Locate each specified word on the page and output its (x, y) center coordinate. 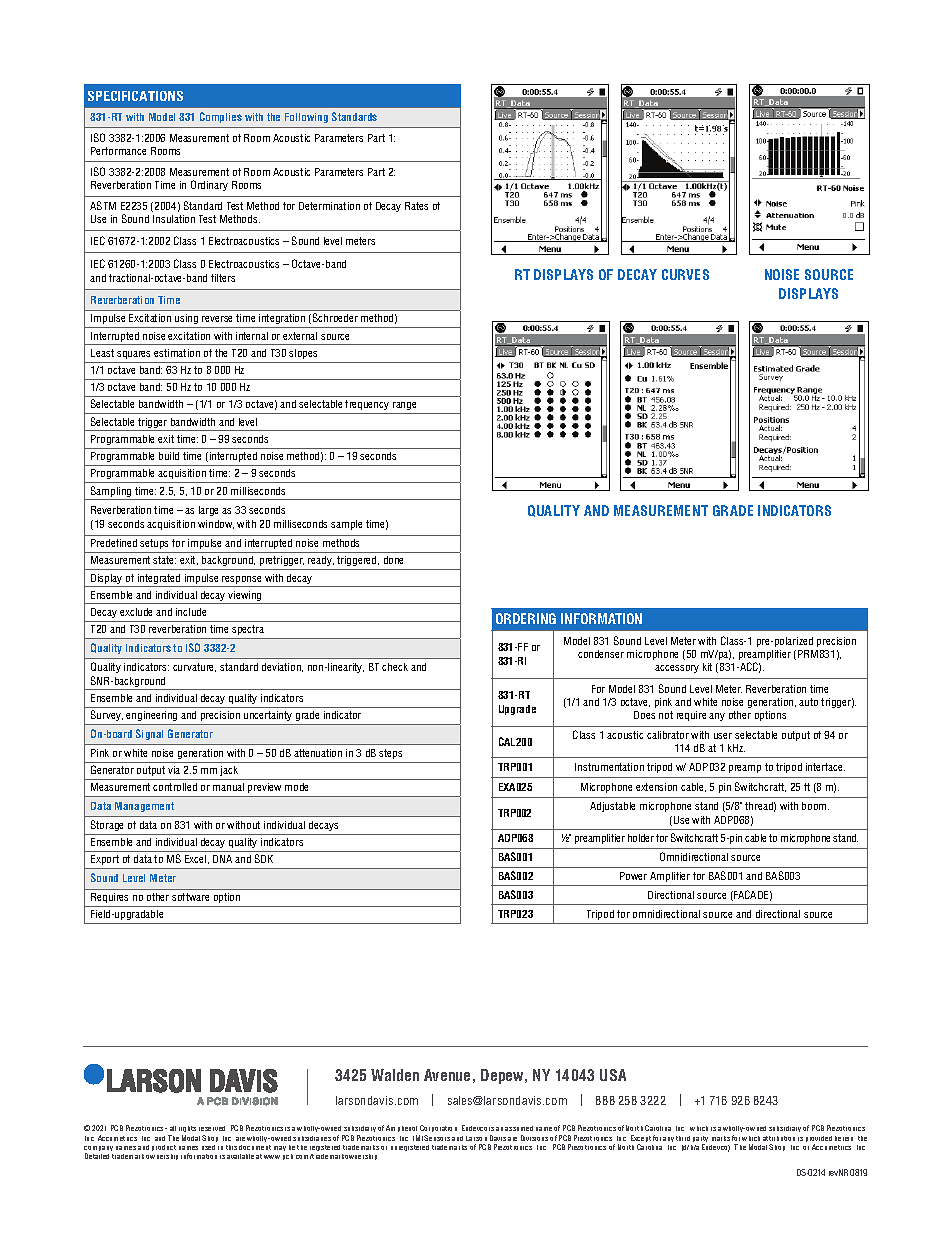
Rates (416, 206)
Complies (221, 117)
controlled (175, 787)
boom (815, 806)
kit (707, 667)
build (169, 456)
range (405, 408)
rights (187, 1131)
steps (390, 754)
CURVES (685, 274)
